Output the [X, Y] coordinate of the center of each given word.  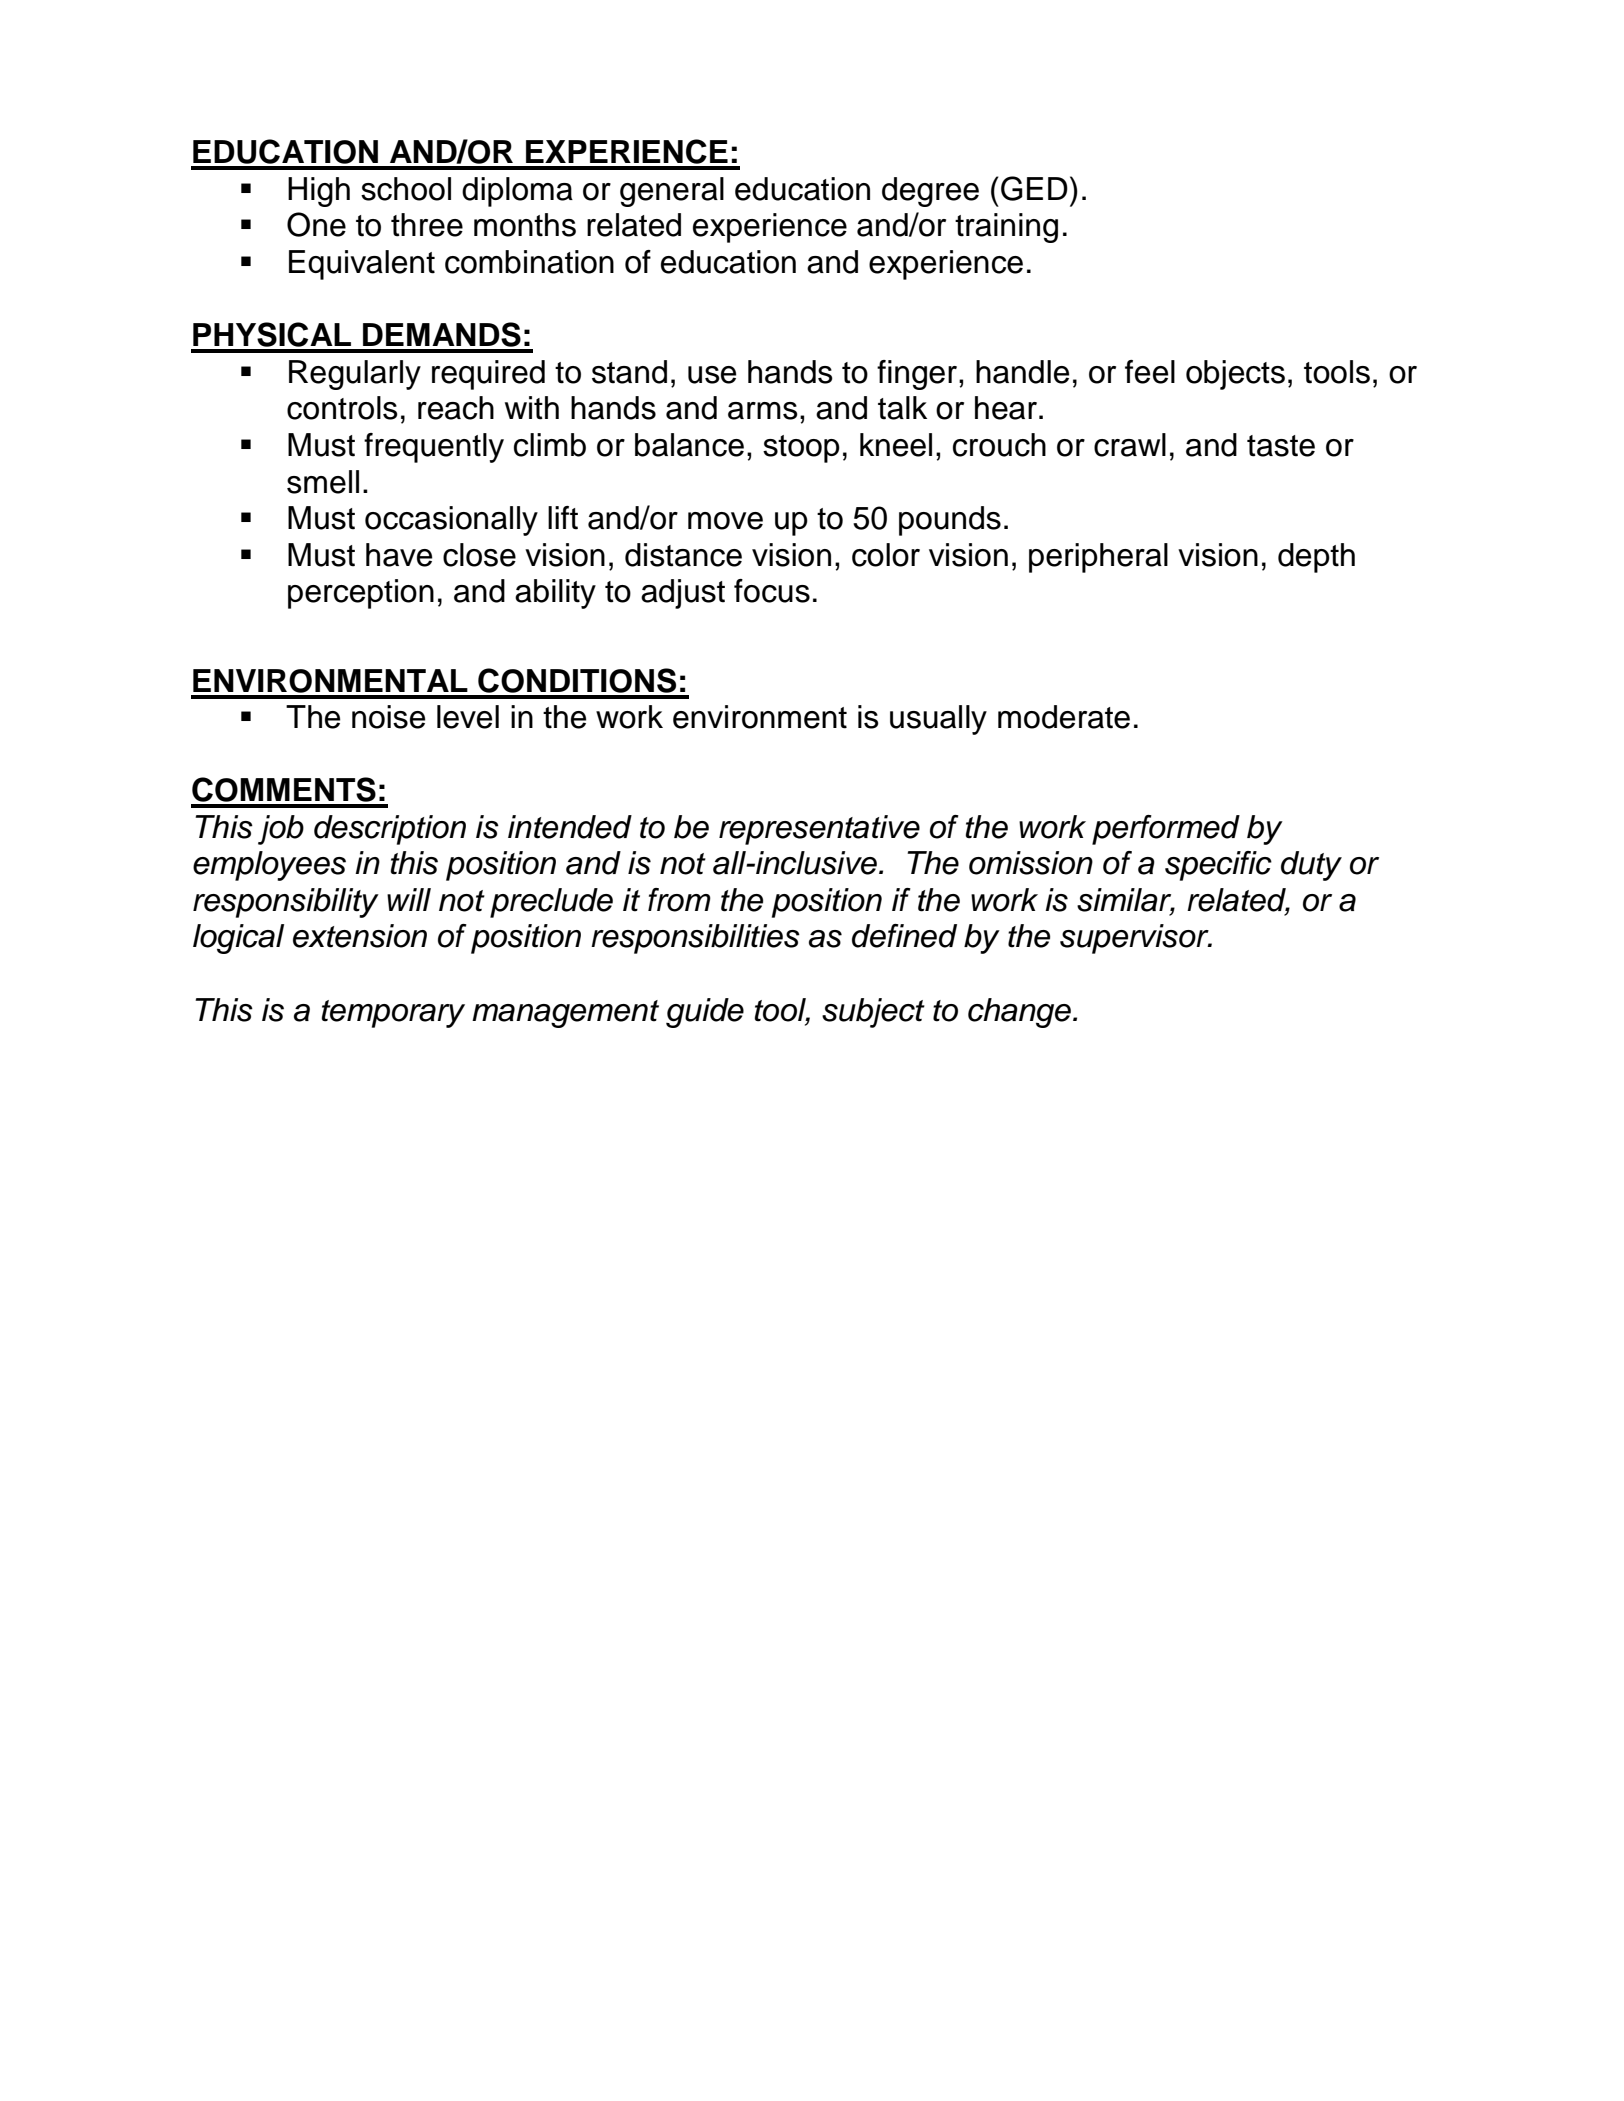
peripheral [1098, 558]
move [725, 521]
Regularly [355, 375]
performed [1166, 830]
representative [819, 830]
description [390, 830]
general [672, 192]
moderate [1064, 717]
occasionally [451, 521]
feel [1150, 372]
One [316, 224]
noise [388, 717]
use [712, 375]
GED [1034, 188]
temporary [393, 1014]
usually [938, 720]
